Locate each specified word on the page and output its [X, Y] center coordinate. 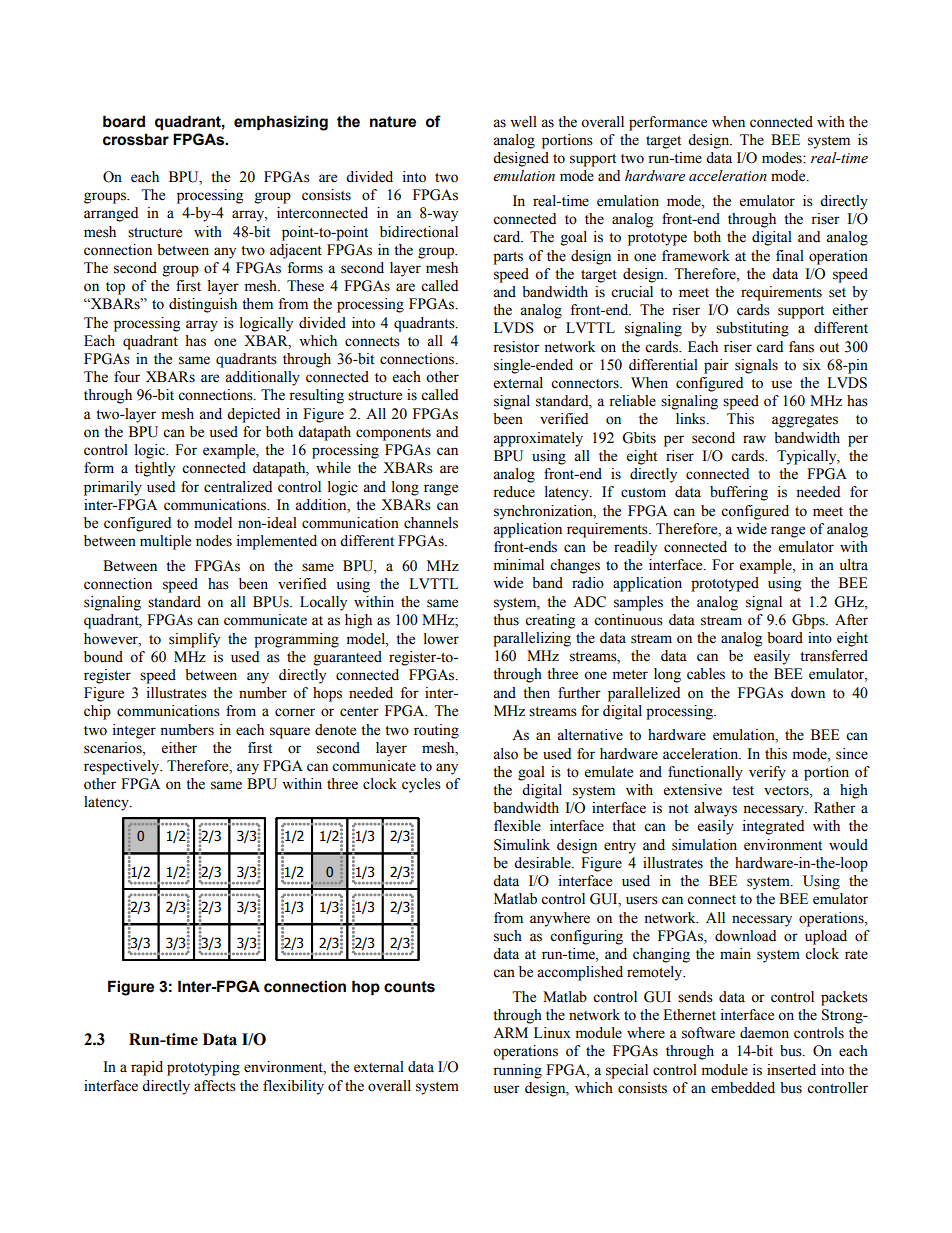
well [523, 122]
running [517, 1071]
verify [767, 773]
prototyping [203, 1068]
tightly [155, 469]
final [790, 255]
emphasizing [281, 123]
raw [754, 439]
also [505, 754]
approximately [538, 439]
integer [134, 731]
